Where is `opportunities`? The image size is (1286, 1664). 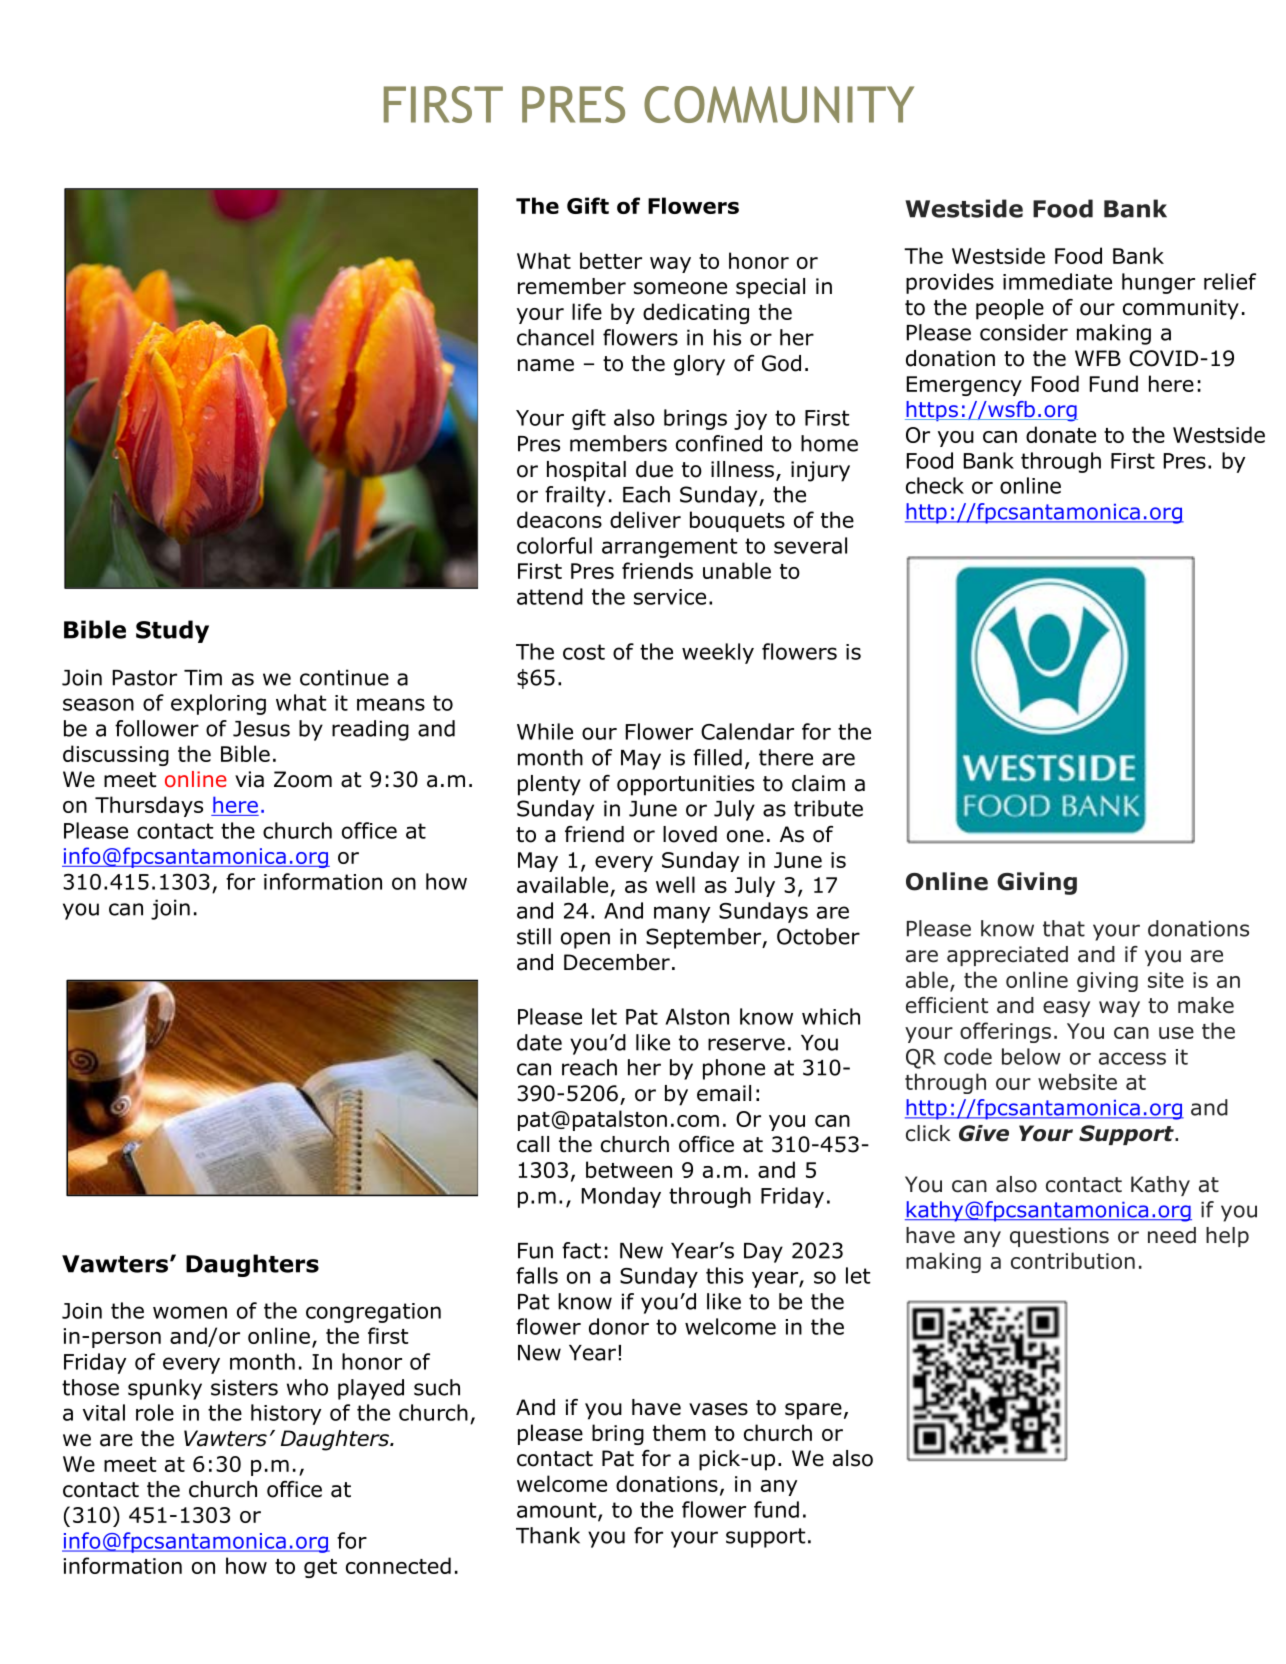 opportunities is located at coordinates (685, 785).
